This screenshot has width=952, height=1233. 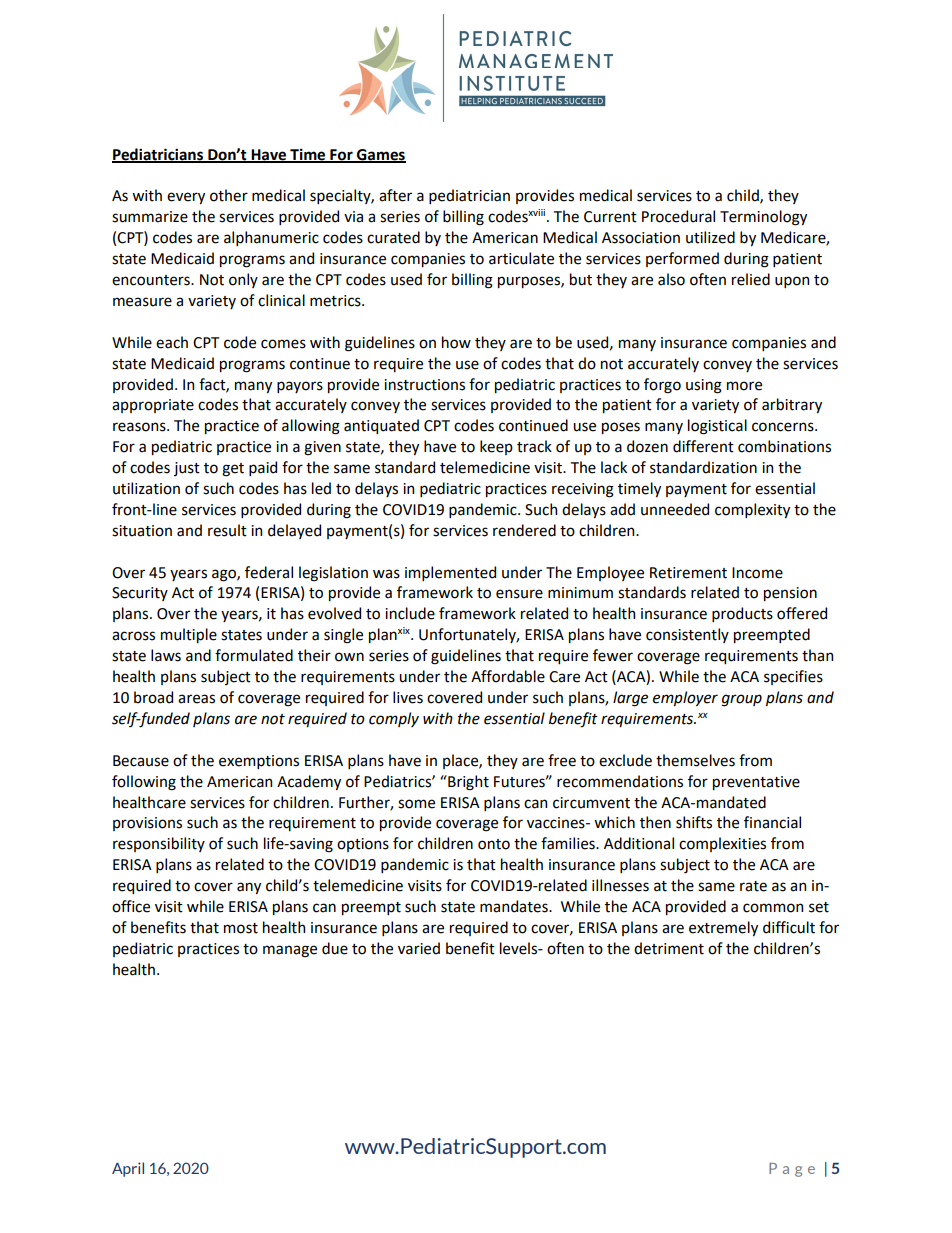 What do you see at coordinates (189, 635) in the screenshot?
I see `multiple` at bounding box center [189, 635].
